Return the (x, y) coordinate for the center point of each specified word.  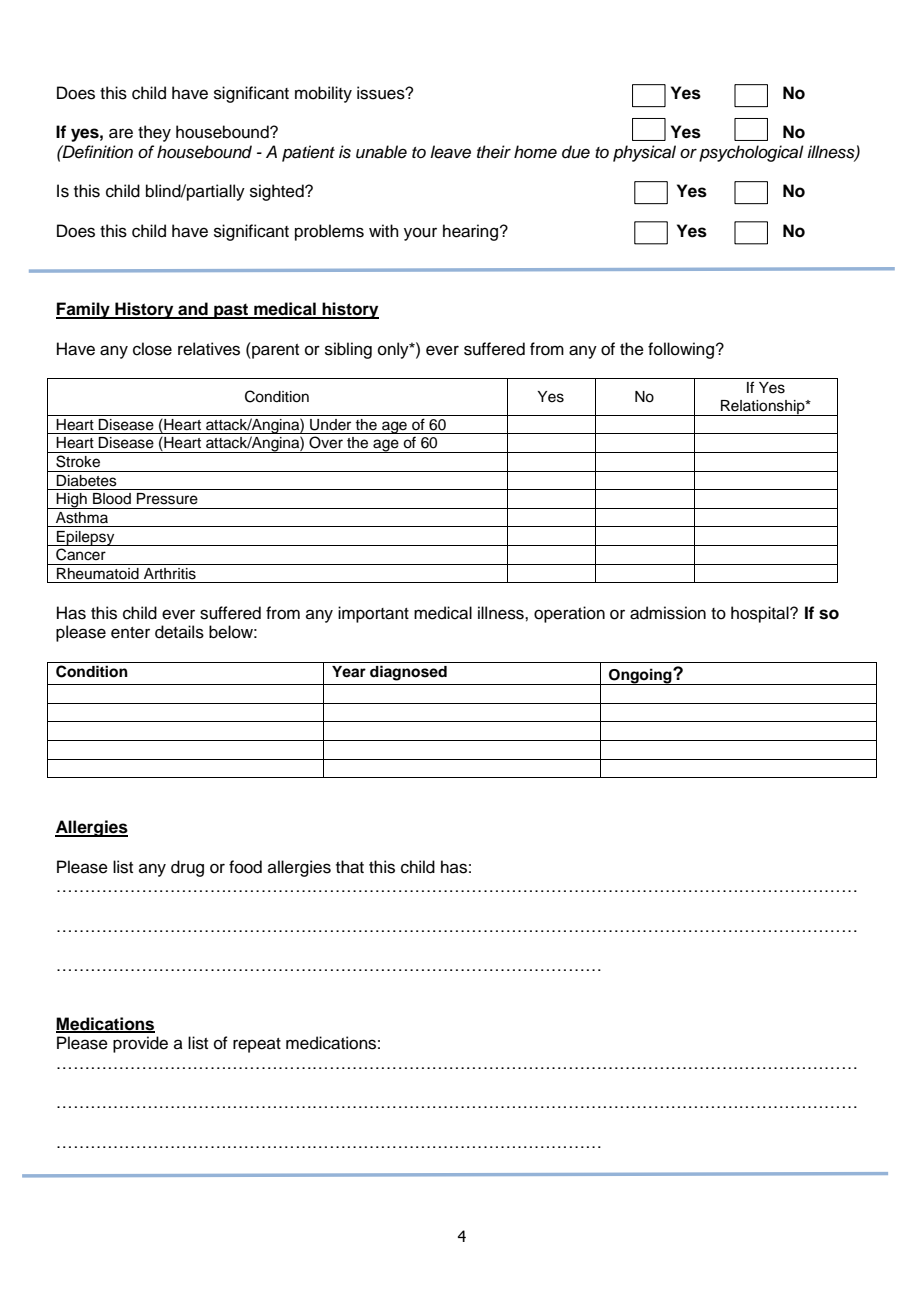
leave (450, 152)
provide (140, 1044)
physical (644, 153)
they (154, 133)
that (350, 867)
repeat (257, 1045)
